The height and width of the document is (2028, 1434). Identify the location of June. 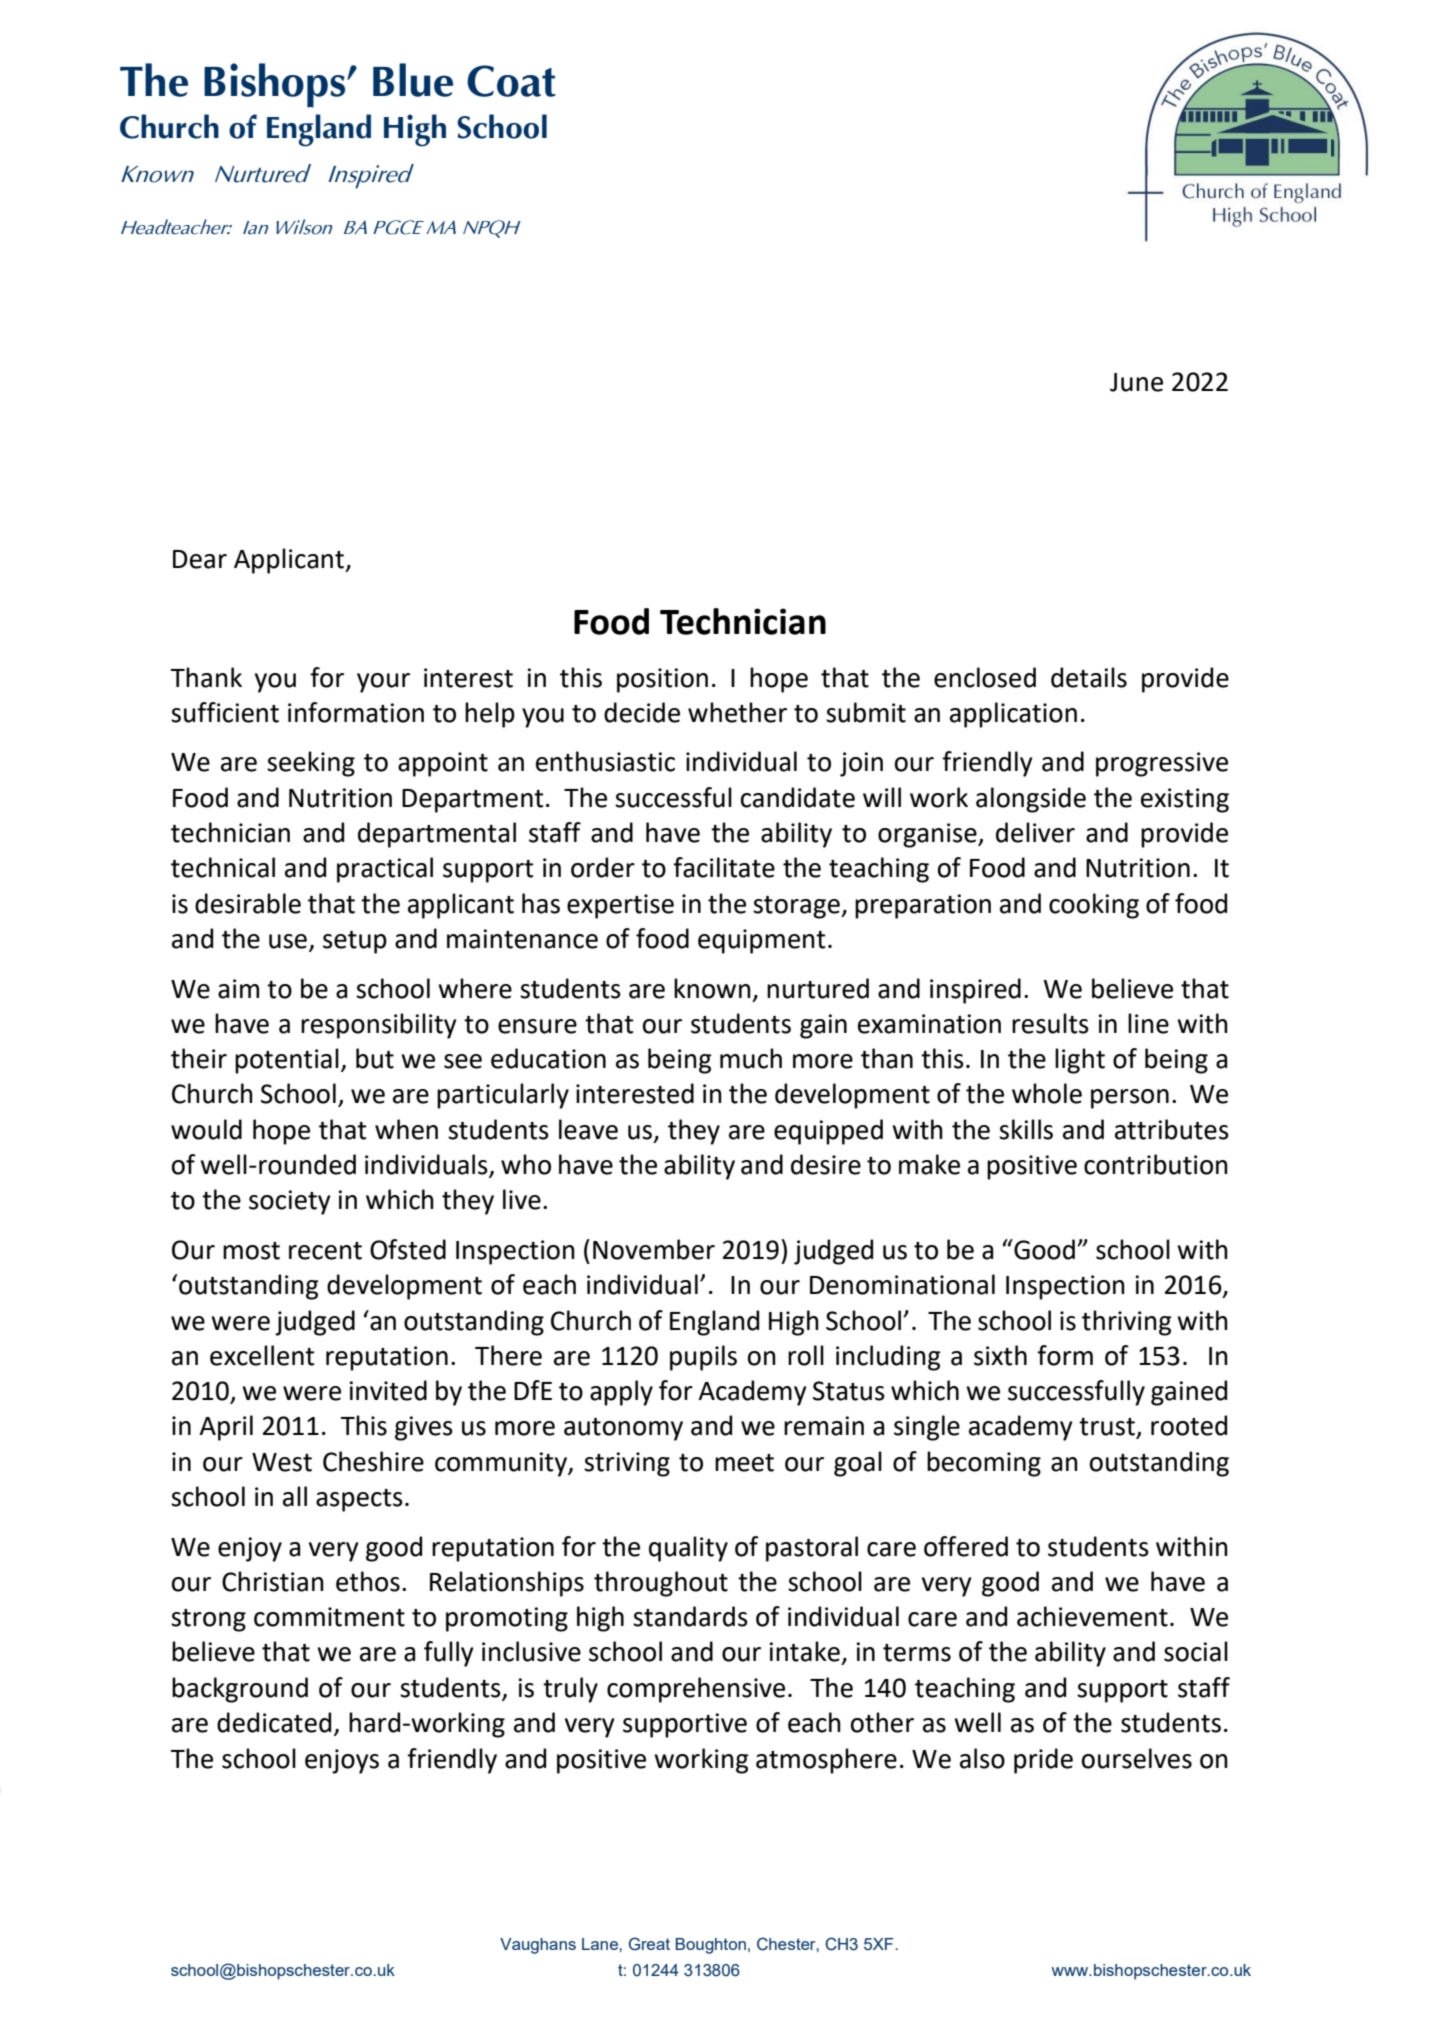
(1136, 382).
